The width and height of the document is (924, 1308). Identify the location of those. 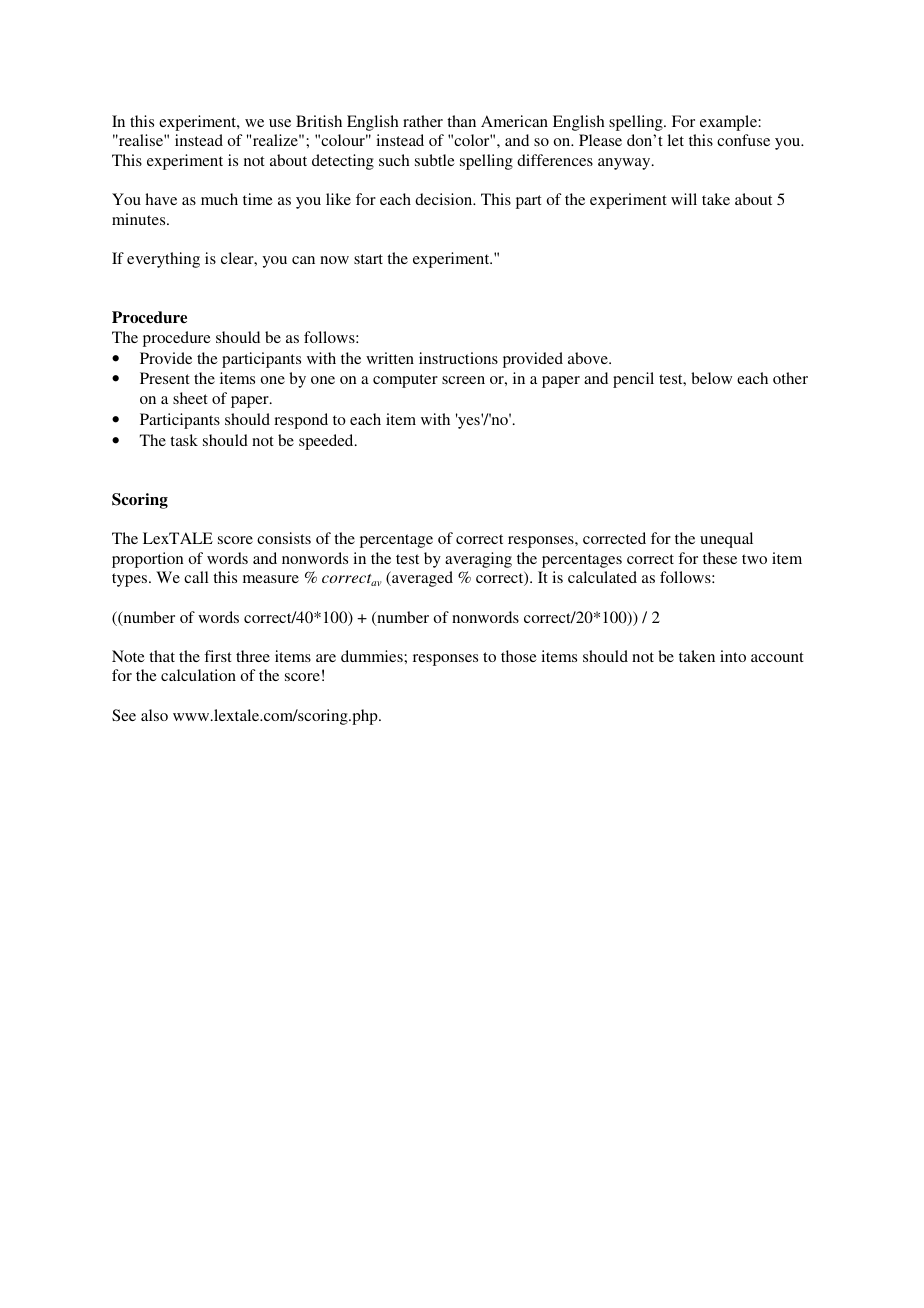
(519, 656).
